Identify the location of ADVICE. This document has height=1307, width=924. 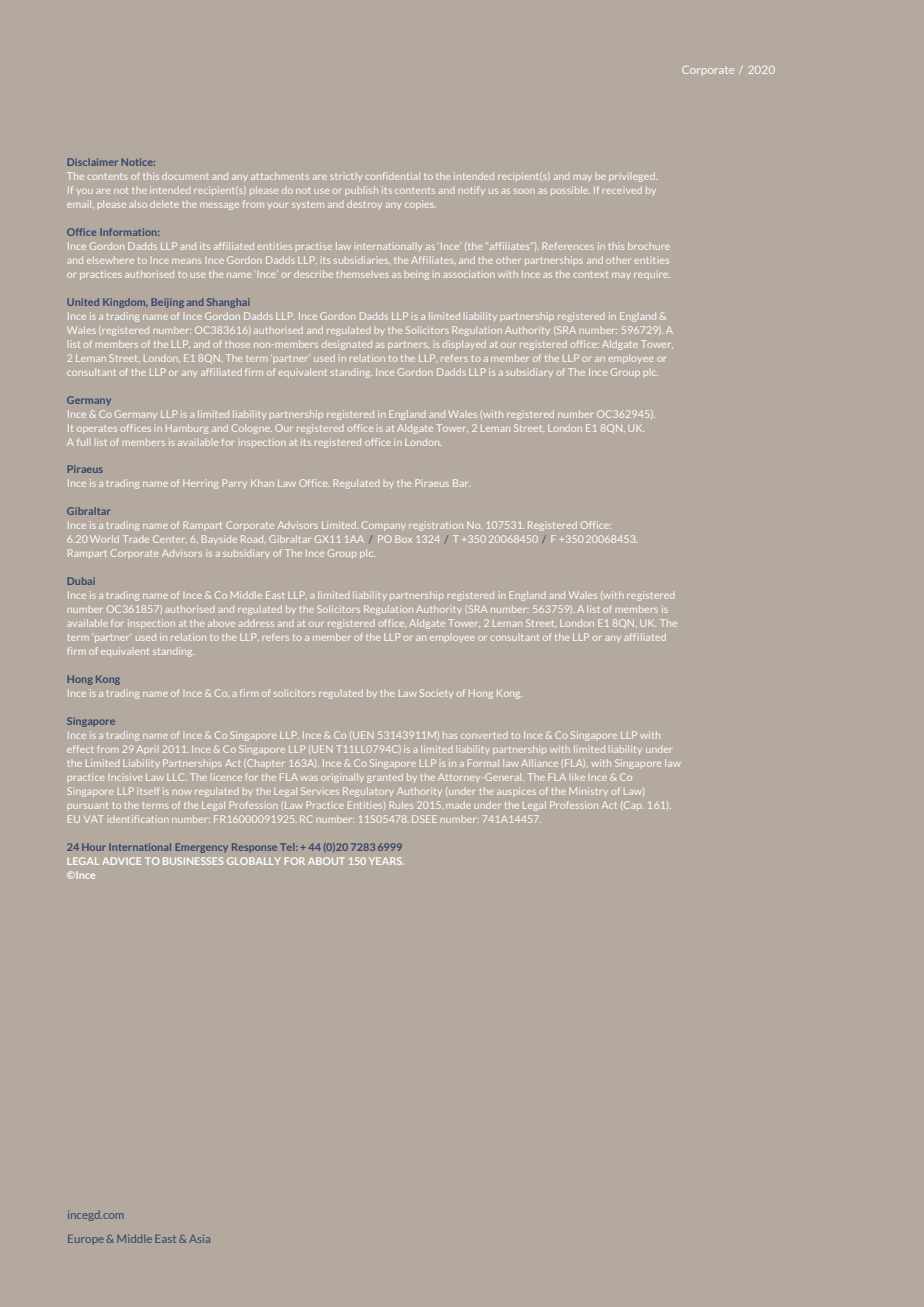
(121, 861).
